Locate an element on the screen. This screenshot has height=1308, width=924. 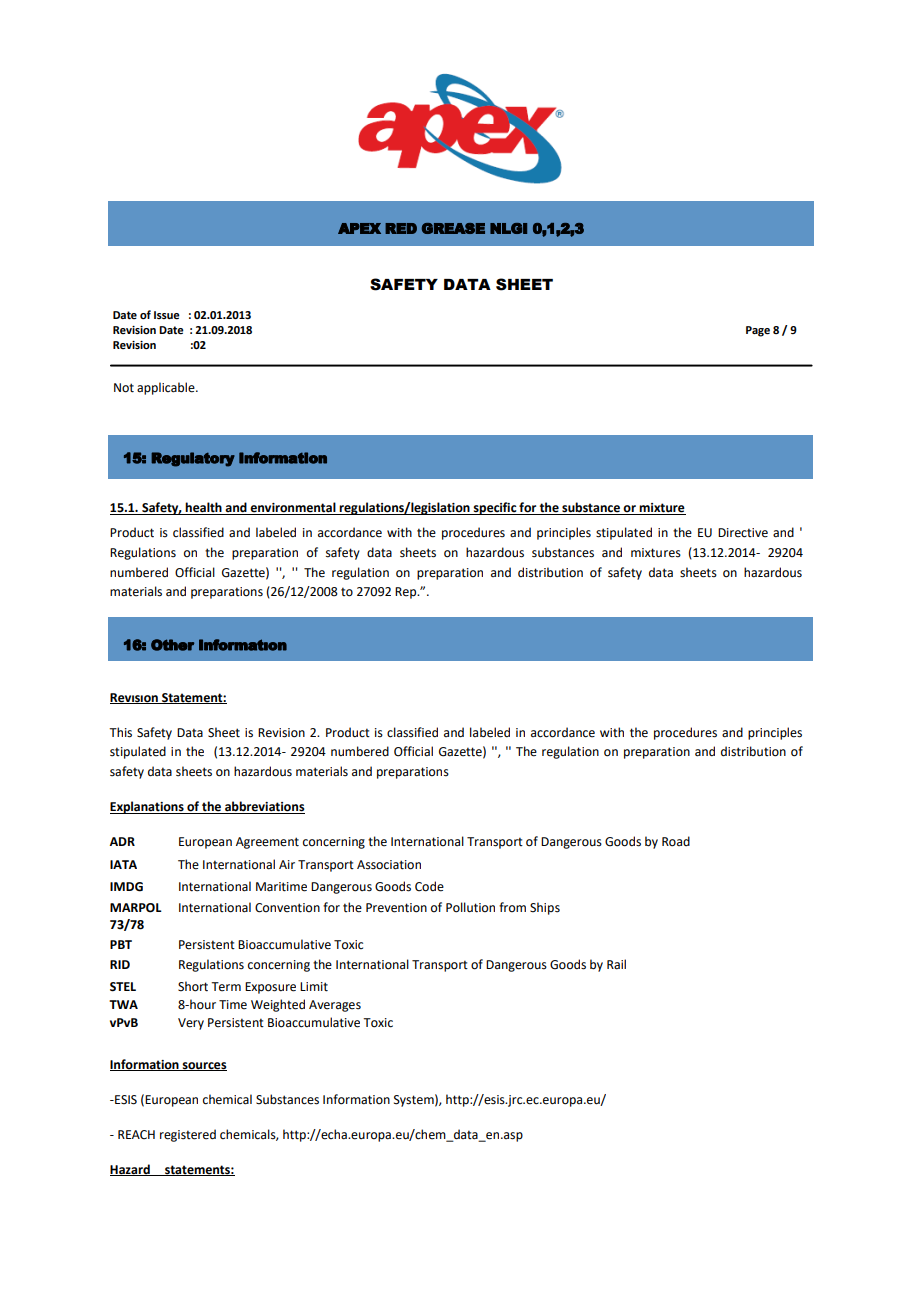
Rail is located at coordinates (616, 964).
